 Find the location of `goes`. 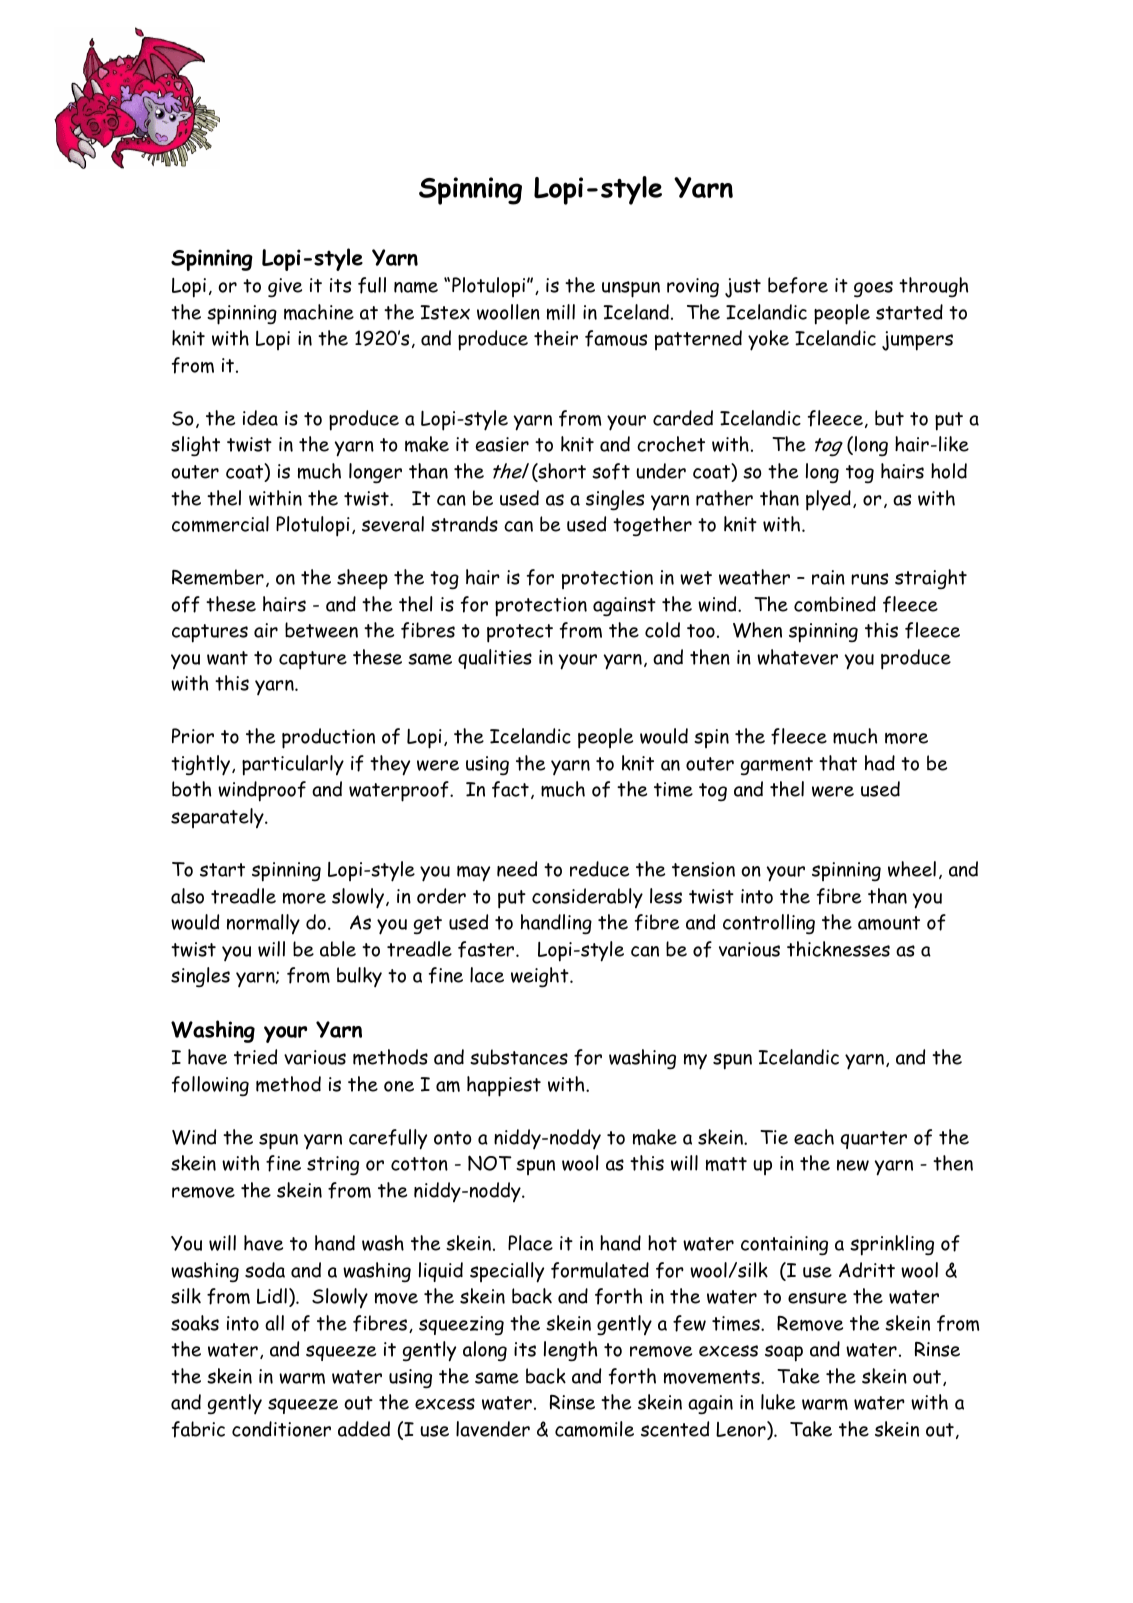

goes is located at coordinates (873, 289).
